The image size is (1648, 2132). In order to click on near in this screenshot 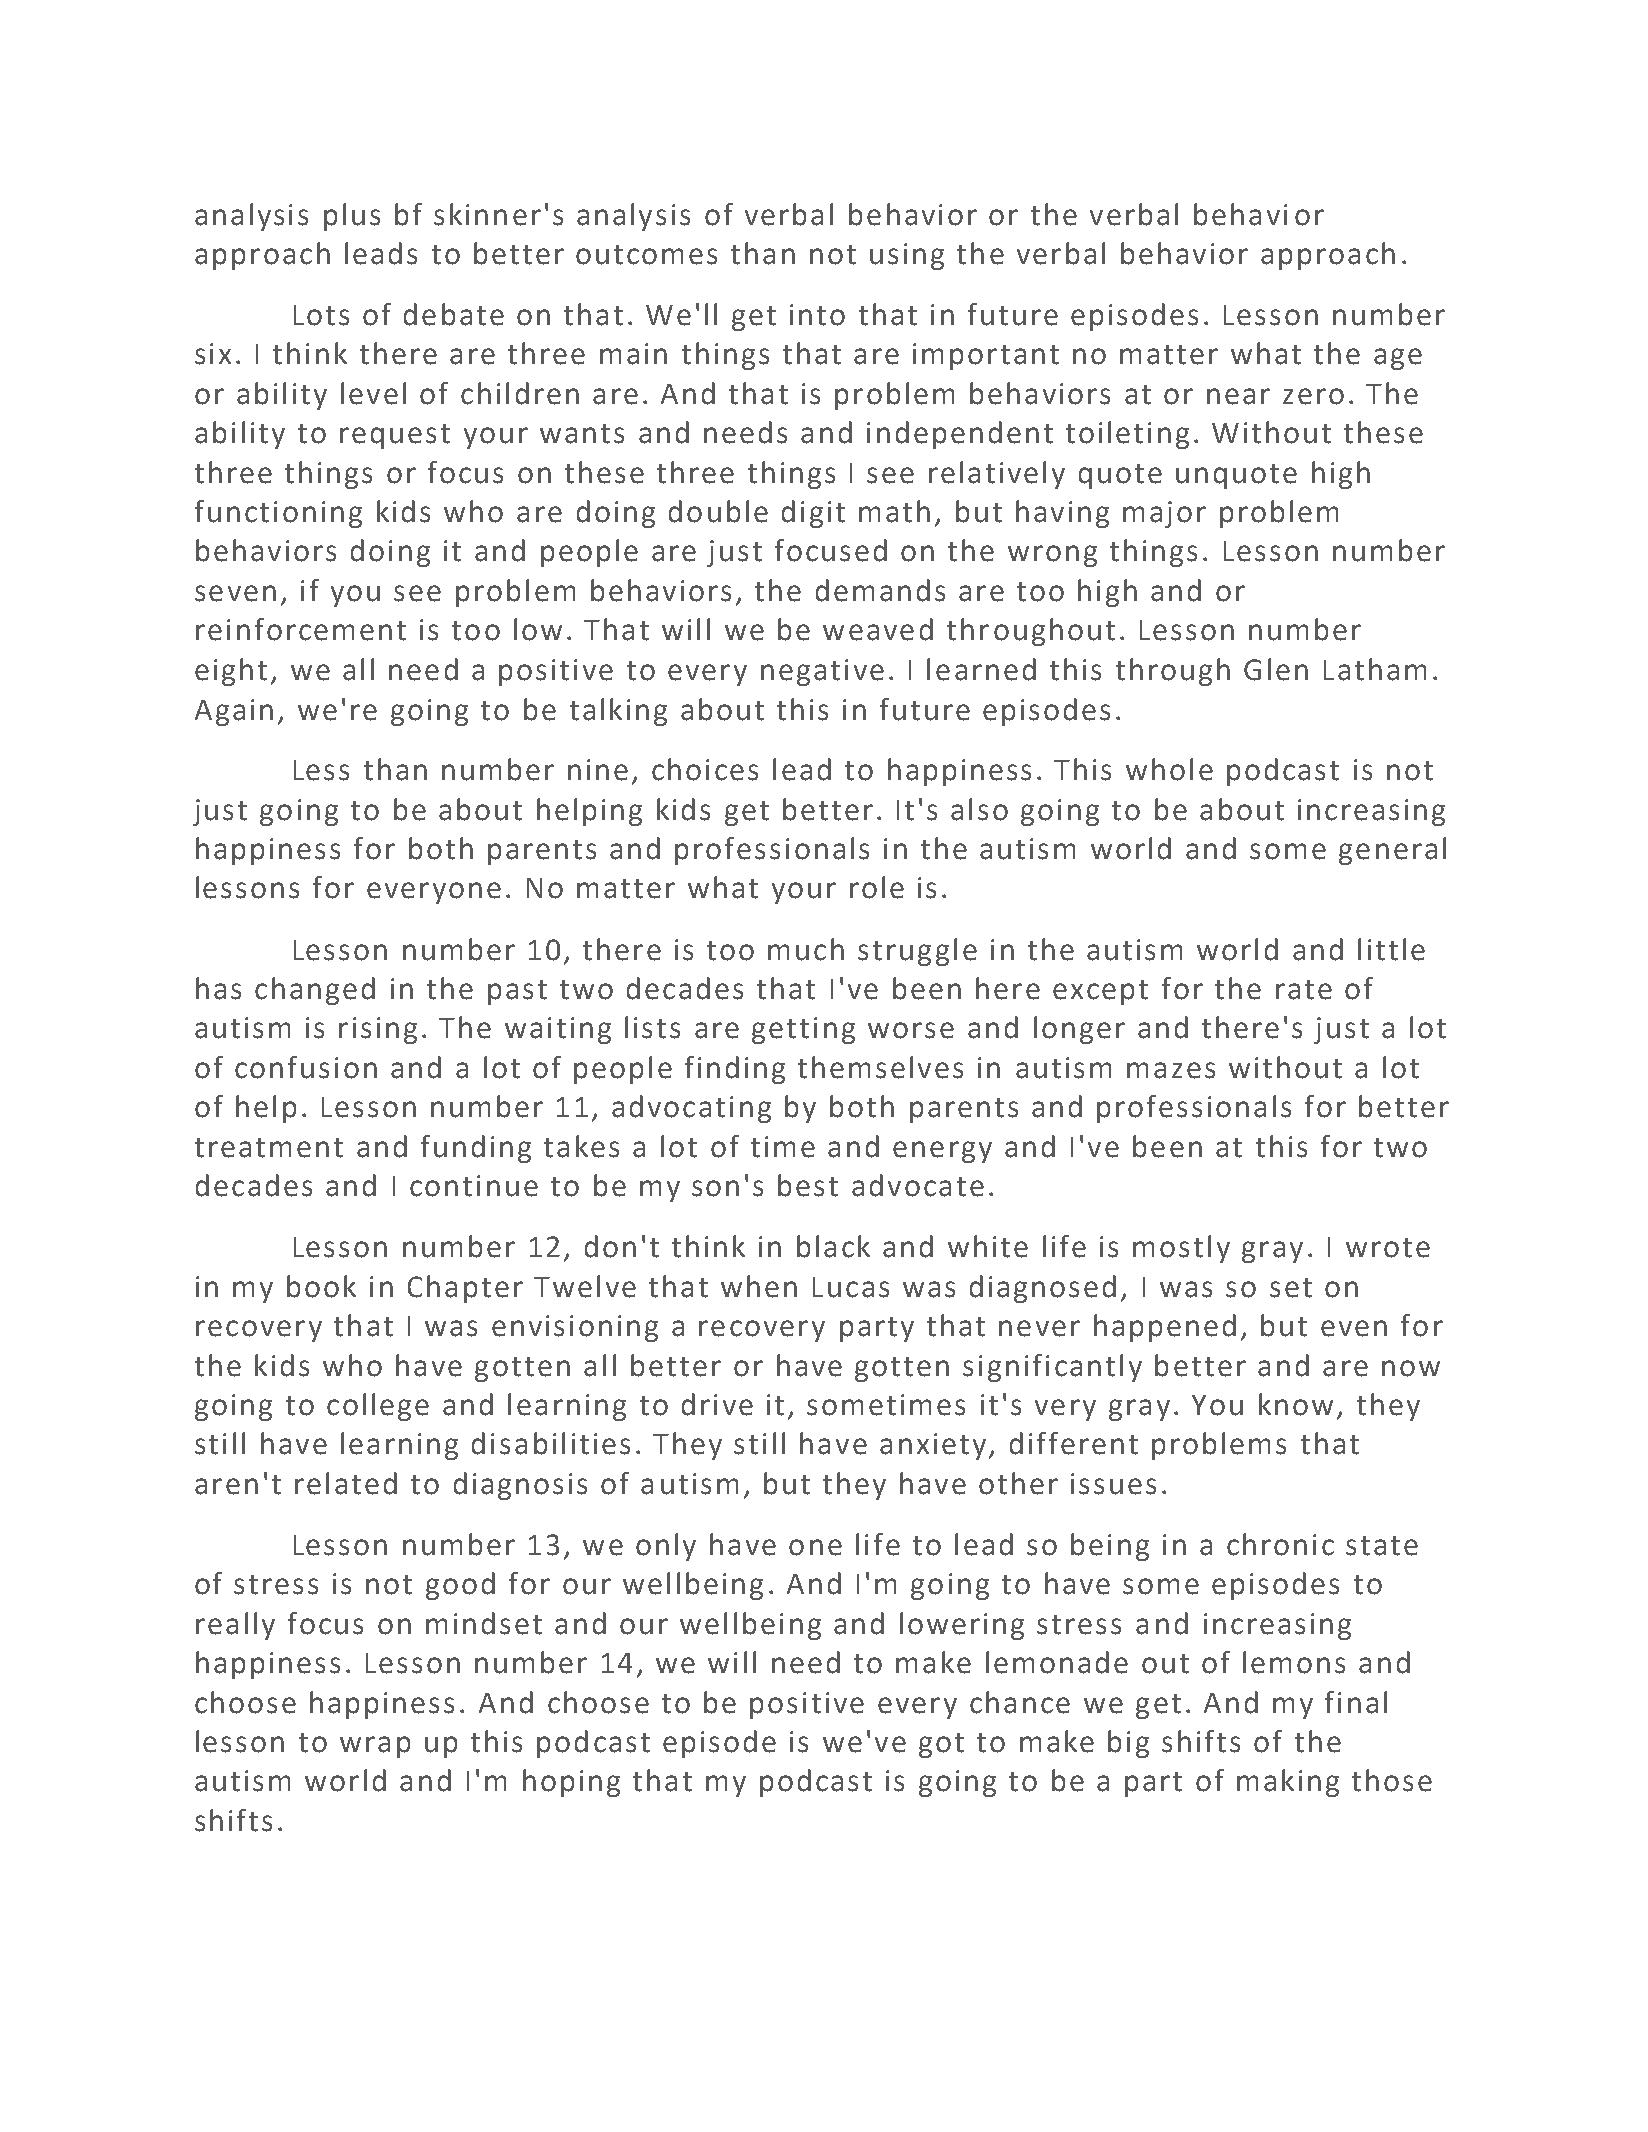, I will do `click(1238, 396)`.
